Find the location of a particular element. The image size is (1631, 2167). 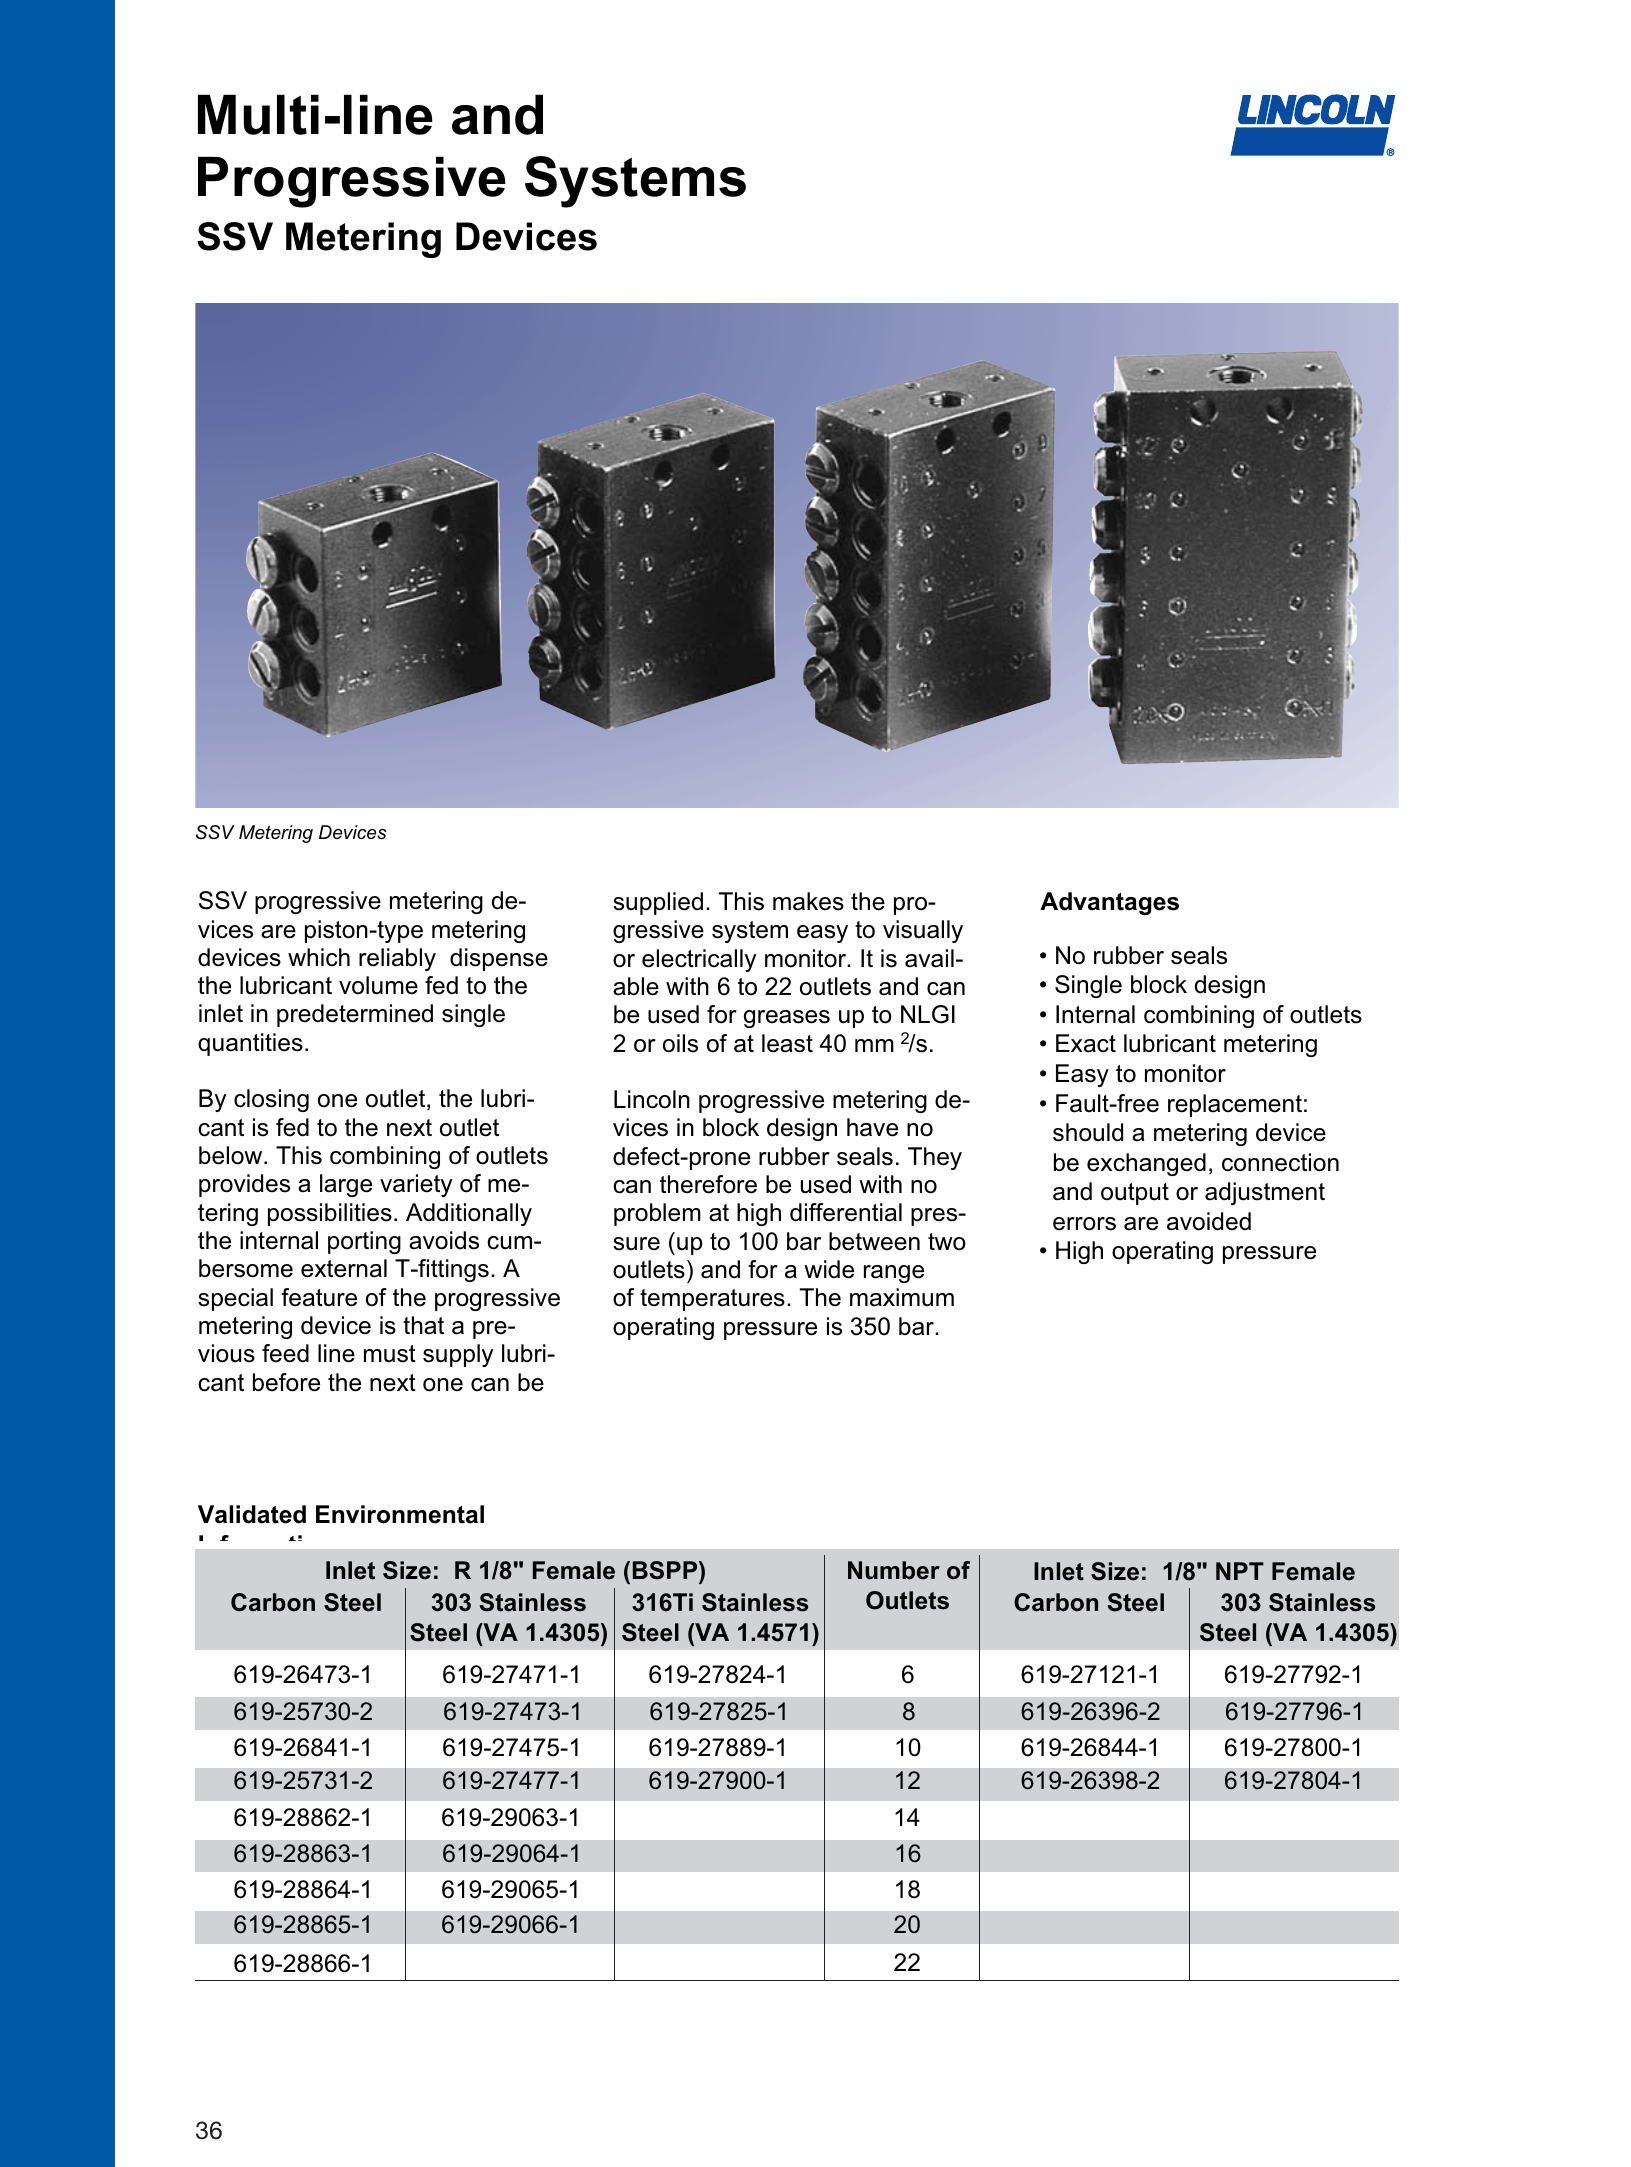

replacement is located at coordinates (1235, 1105).
